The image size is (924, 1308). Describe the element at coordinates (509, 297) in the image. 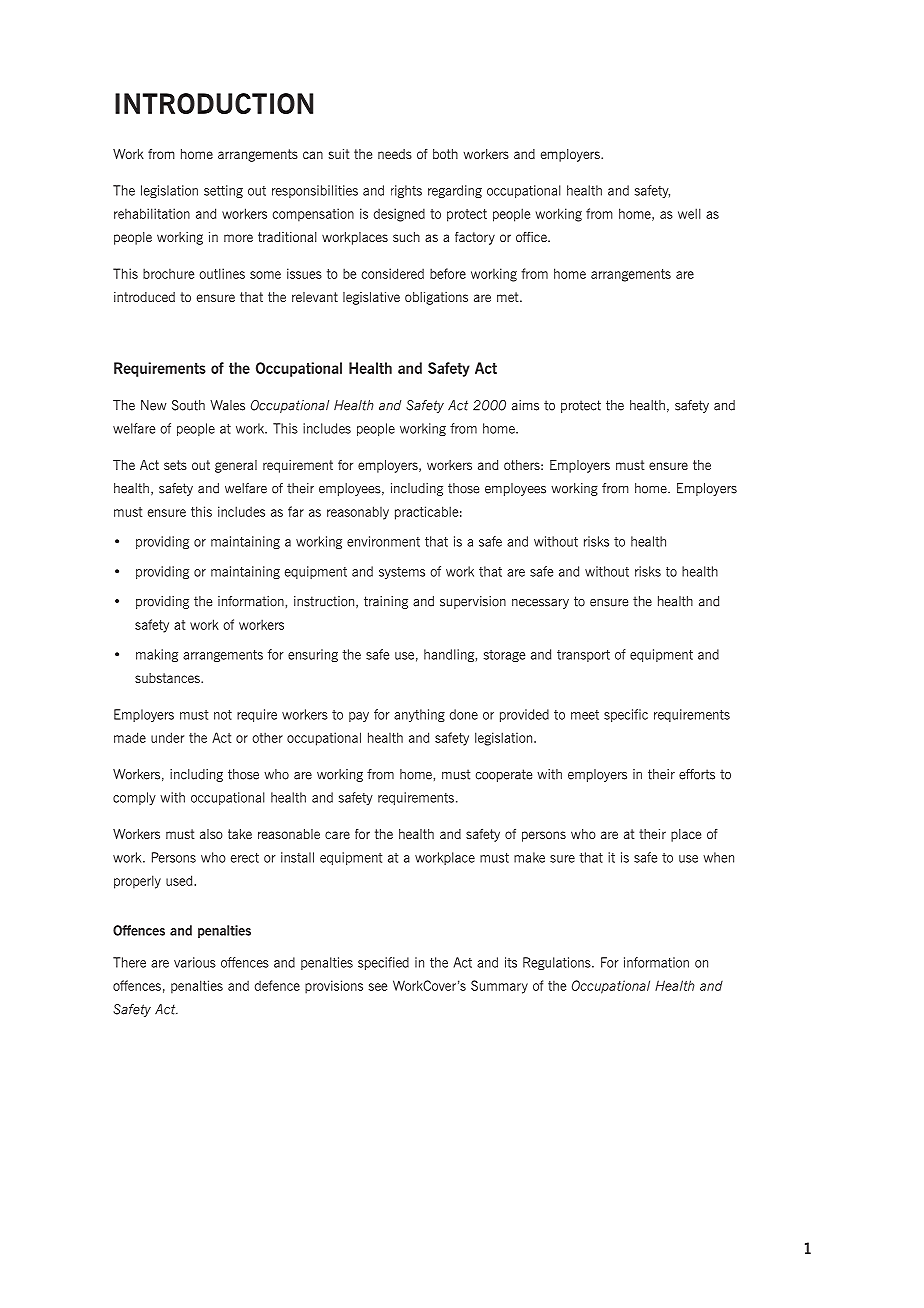

I see `met` at that location.
